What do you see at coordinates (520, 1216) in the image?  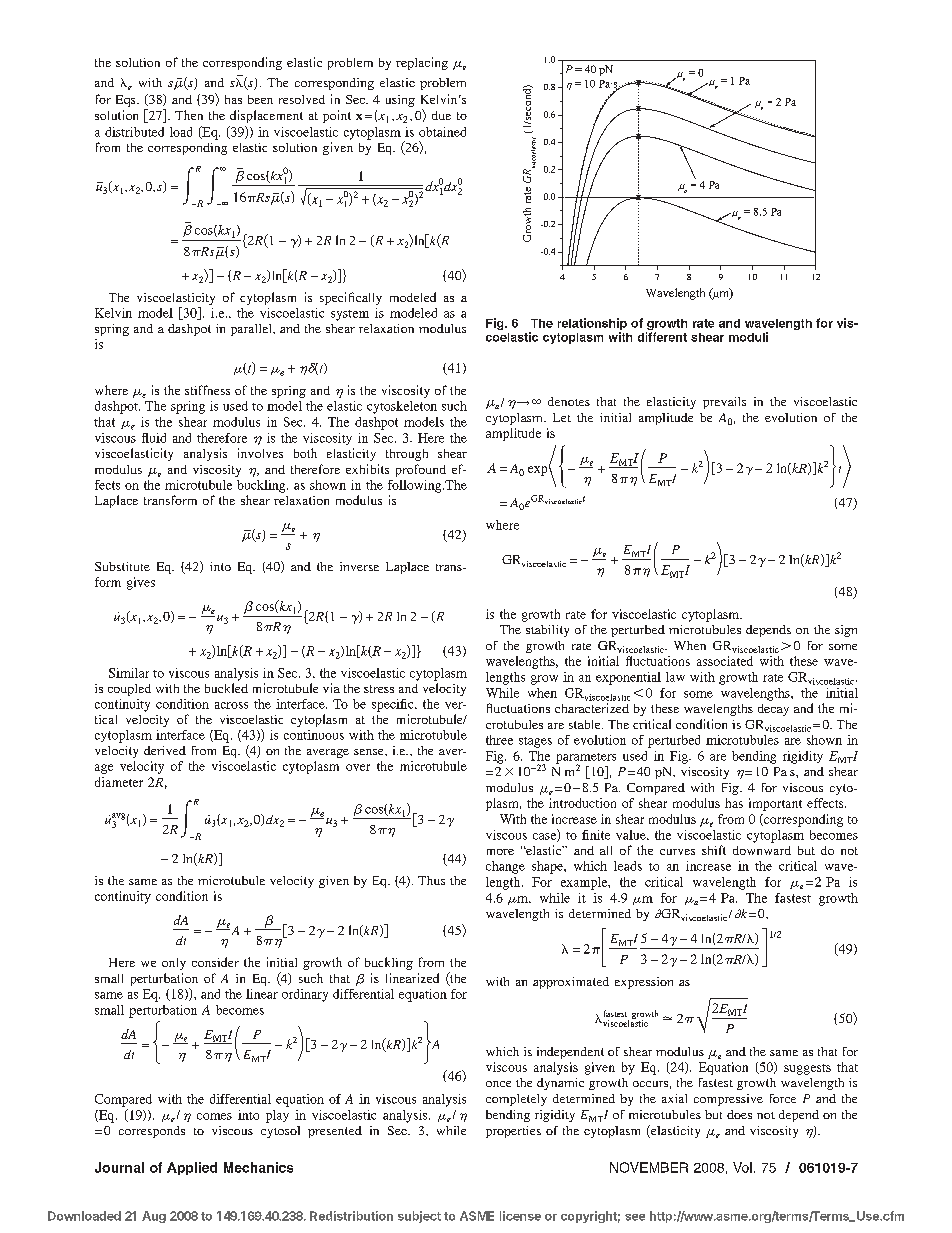 I see `license` at bounding box center [520, 1216].
